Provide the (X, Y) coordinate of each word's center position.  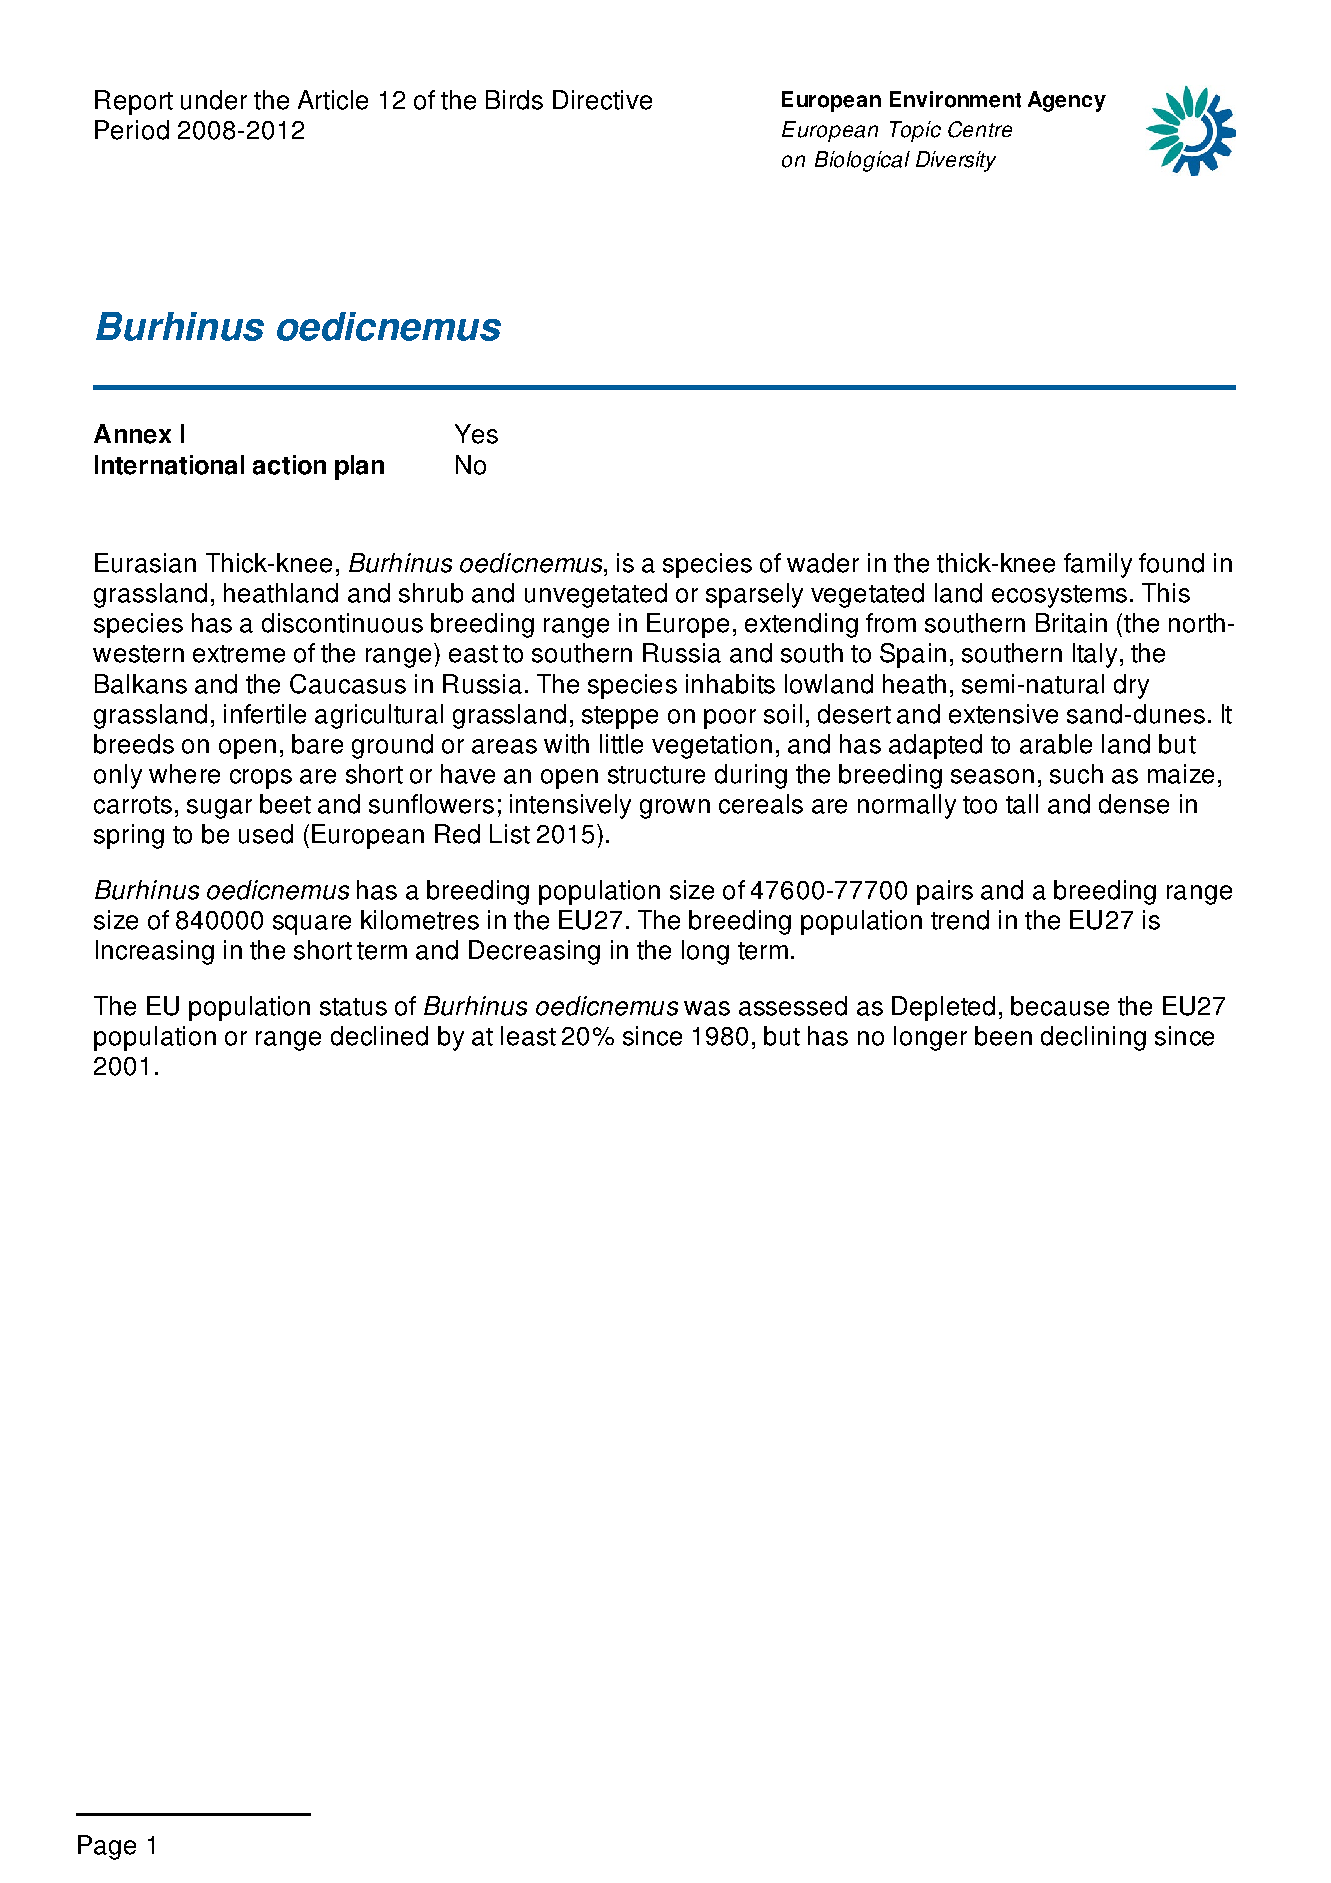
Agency (1067, 101)
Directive (602, 100)
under (214, 100)
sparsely (754, 595)
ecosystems (1059, 596)
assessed (793, 1006)
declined (379, 1036)
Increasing (155, 952)
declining (1093, 1038)
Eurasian (145, 563)
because (1060, 1006)
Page (107, 1847)
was (707, 1008)
